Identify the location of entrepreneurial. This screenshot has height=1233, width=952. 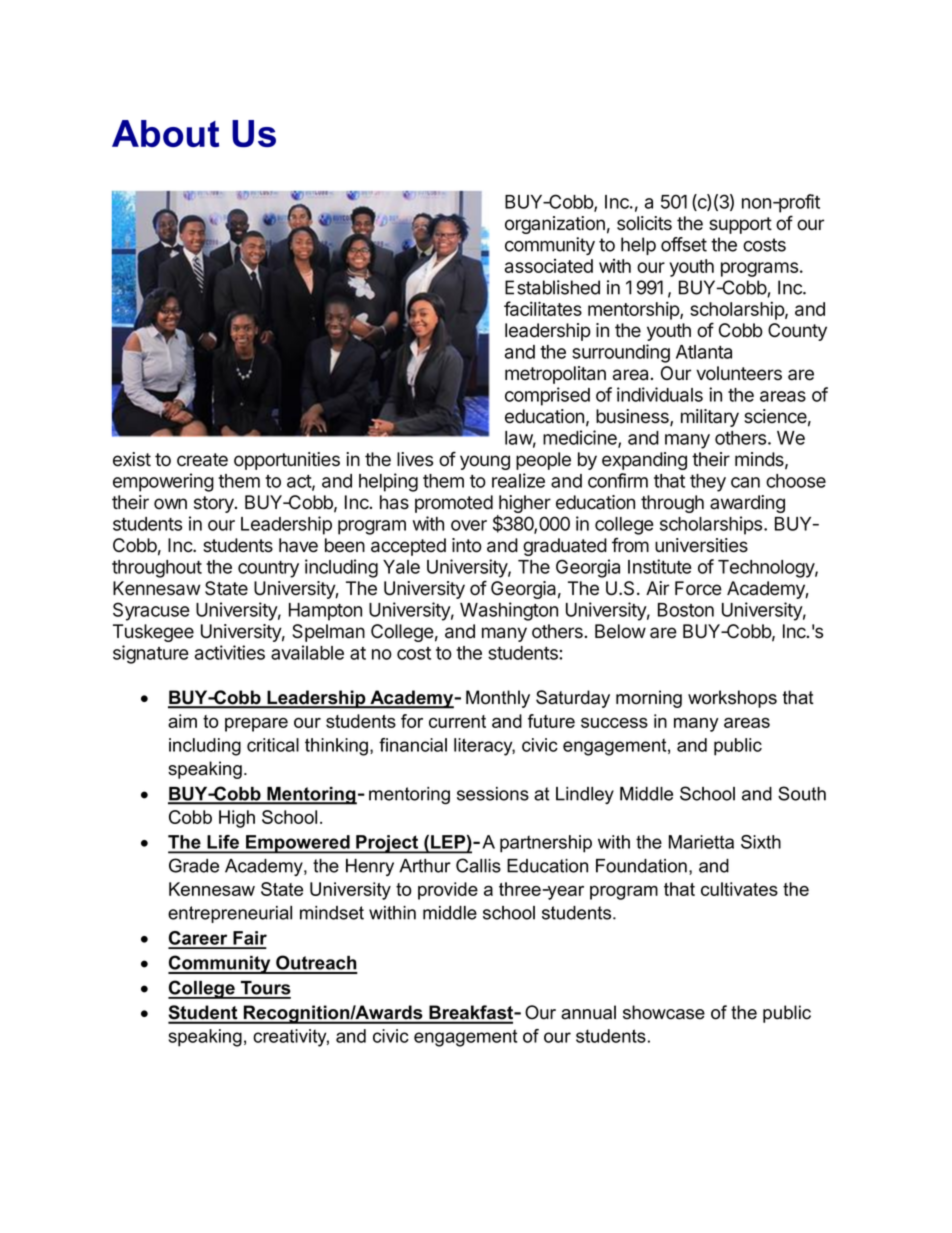
(230, 914).
